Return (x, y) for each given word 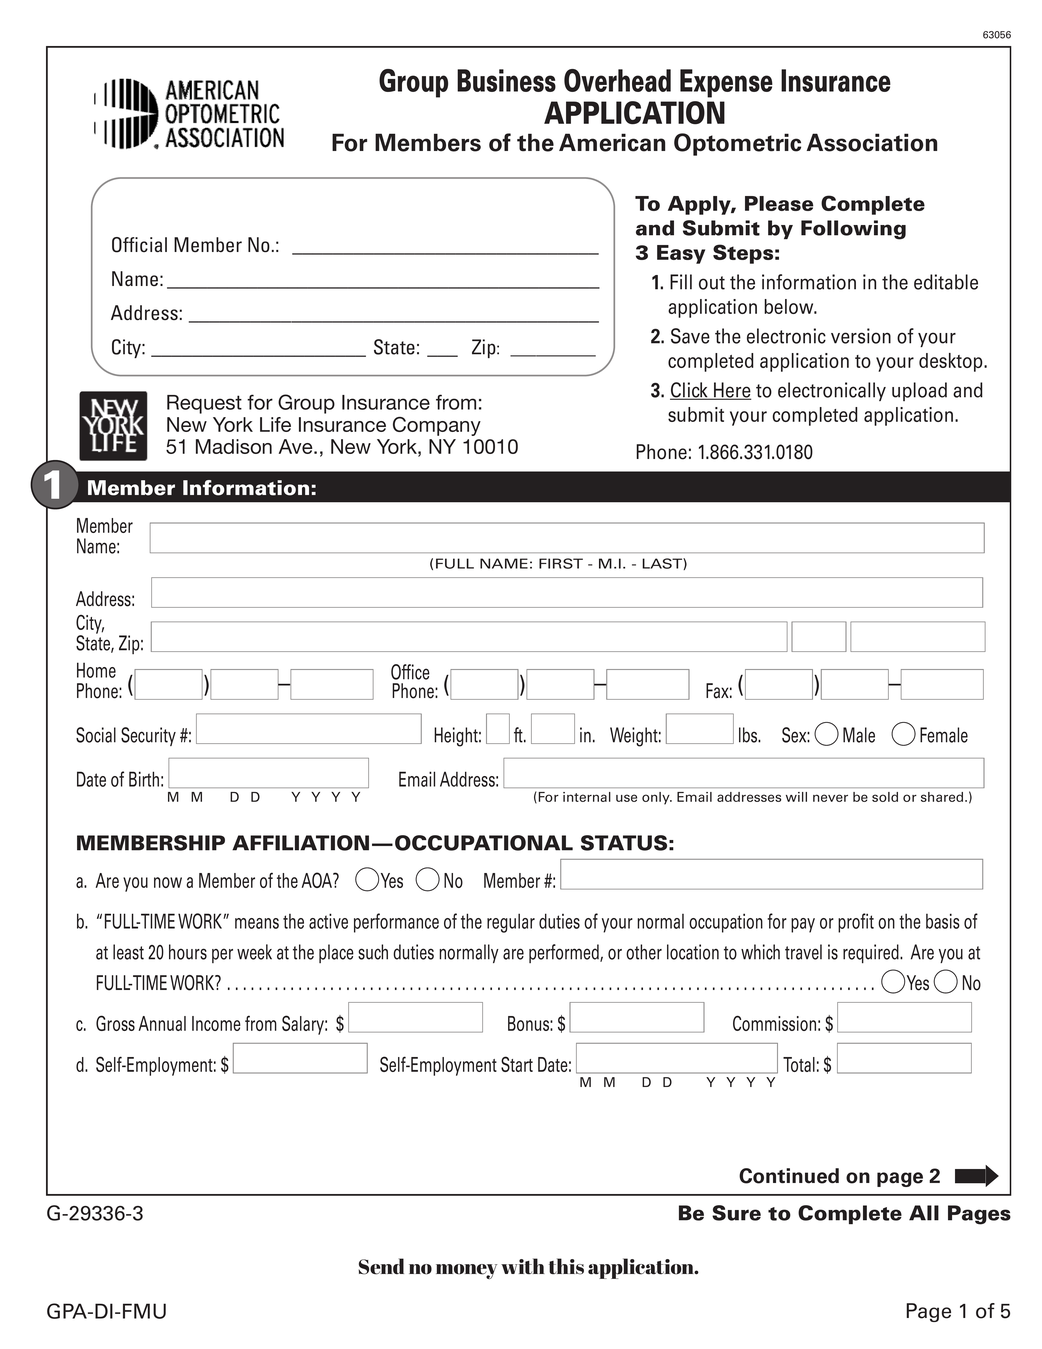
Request (204, 404)
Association (872, 142)
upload (919, 391)
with (522, 1266)
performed (565, 953)
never (830, 798)
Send (381, 1266)
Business (506, 80)
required (872, 954)
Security (148, 736)
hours (188, 952)
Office (410, 672)
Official (139, 245)
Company (437, 426)
